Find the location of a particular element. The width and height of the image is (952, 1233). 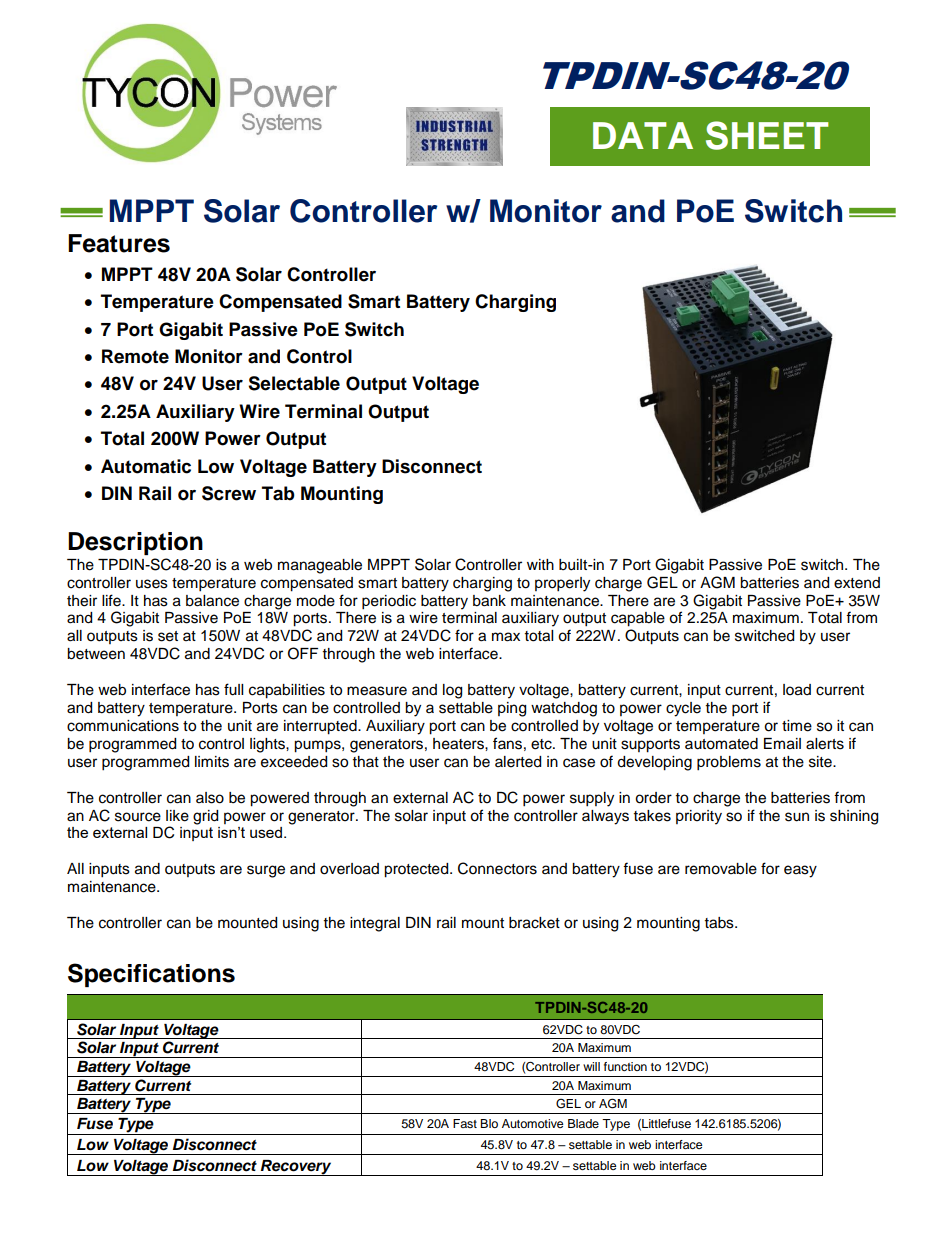

SHEET is located at coordinates (767, 135).
